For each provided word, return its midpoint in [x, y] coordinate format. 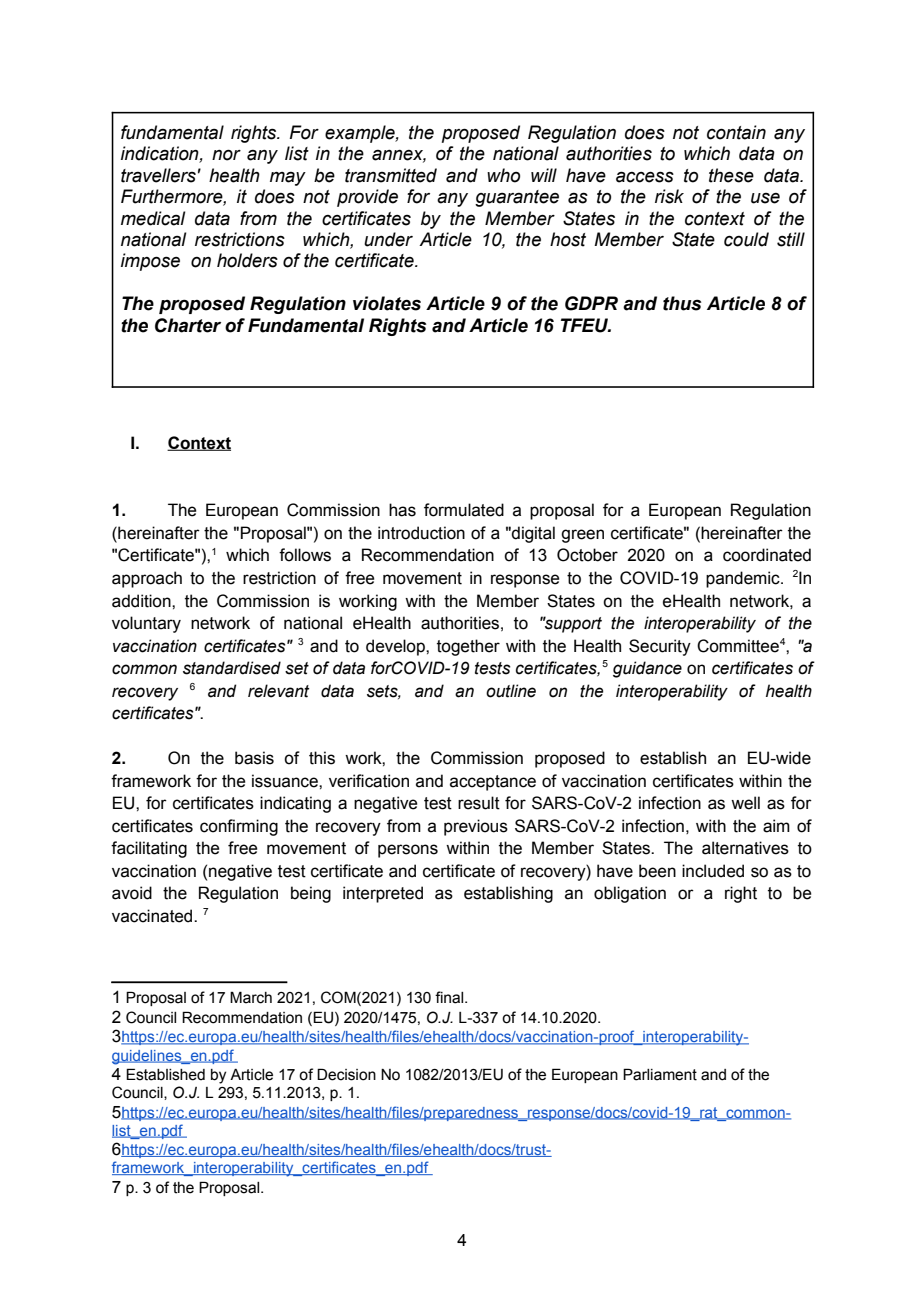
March [251, 997]
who [503, 175]
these [731, 175]
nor [226, 155]
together [468, 647]
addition [142, 601]
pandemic [744, 579]
